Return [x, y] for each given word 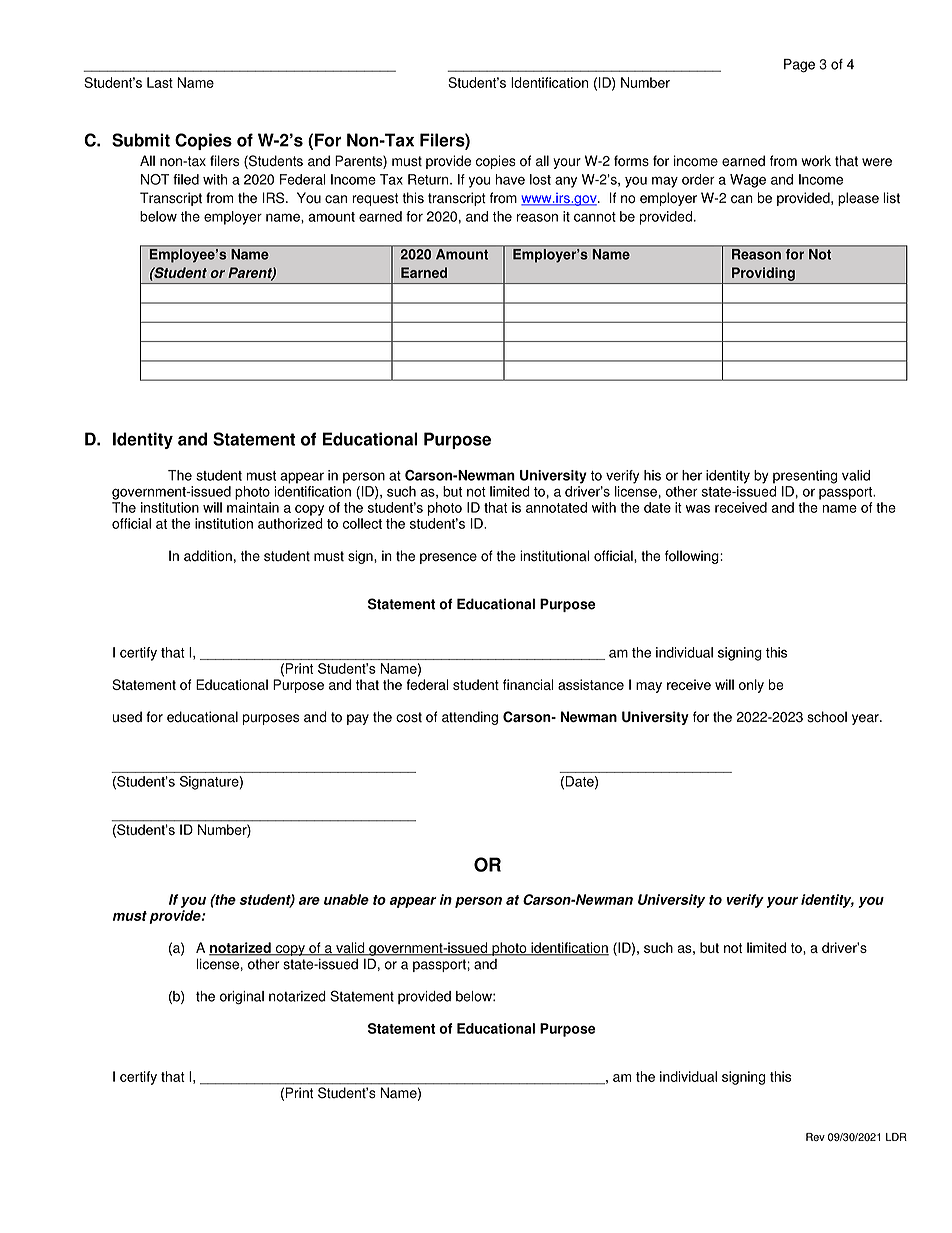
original [242, 998]
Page [799, 66]
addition [208, 556]
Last [160, 82]
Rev [815, 1137]
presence [448, 558]
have [510, 179]
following [693, 557]
